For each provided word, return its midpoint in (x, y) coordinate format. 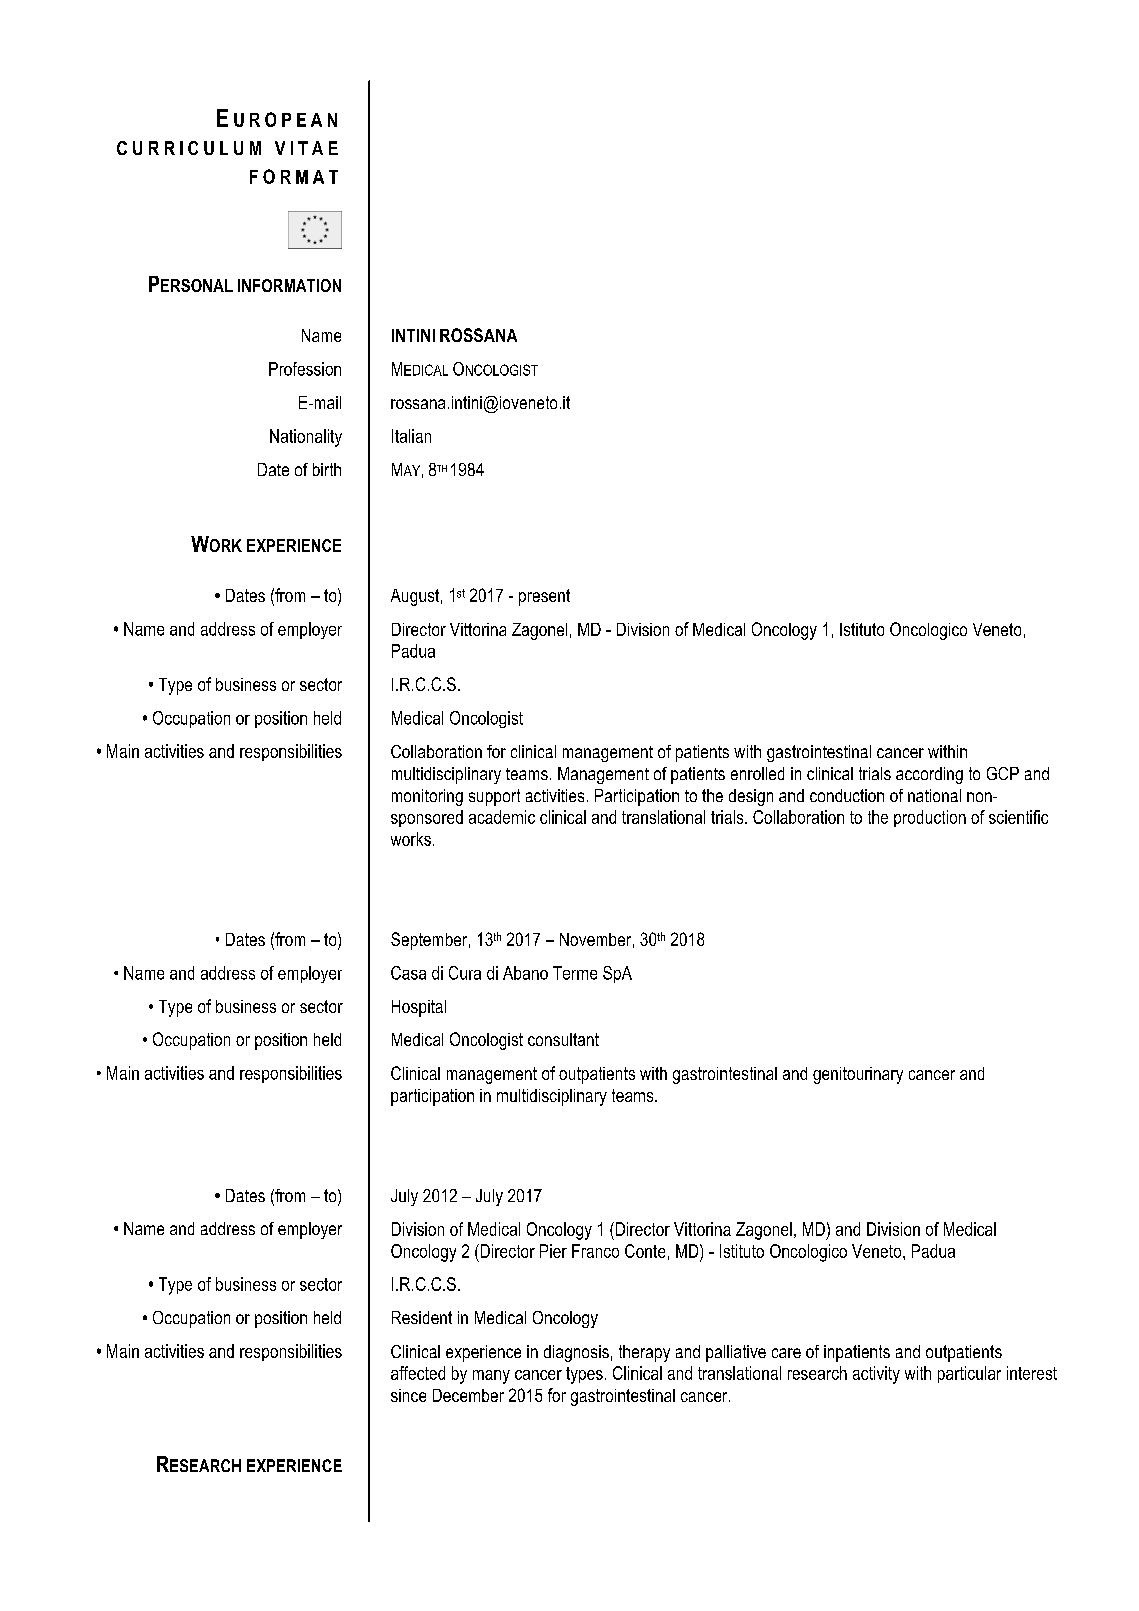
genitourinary (858, 1075)
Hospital (419, 1008)
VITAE (306, 148)
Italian (411, 436)
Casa (408, 973)
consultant (563, 1039)
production (930, 818)
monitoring (427, 797)
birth (327, 469)
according (929, 775)
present (544, 597)
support (494, 797)
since (408, 1395)
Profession (305, 369)
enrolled (757, 773)
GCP (1003, 773)
